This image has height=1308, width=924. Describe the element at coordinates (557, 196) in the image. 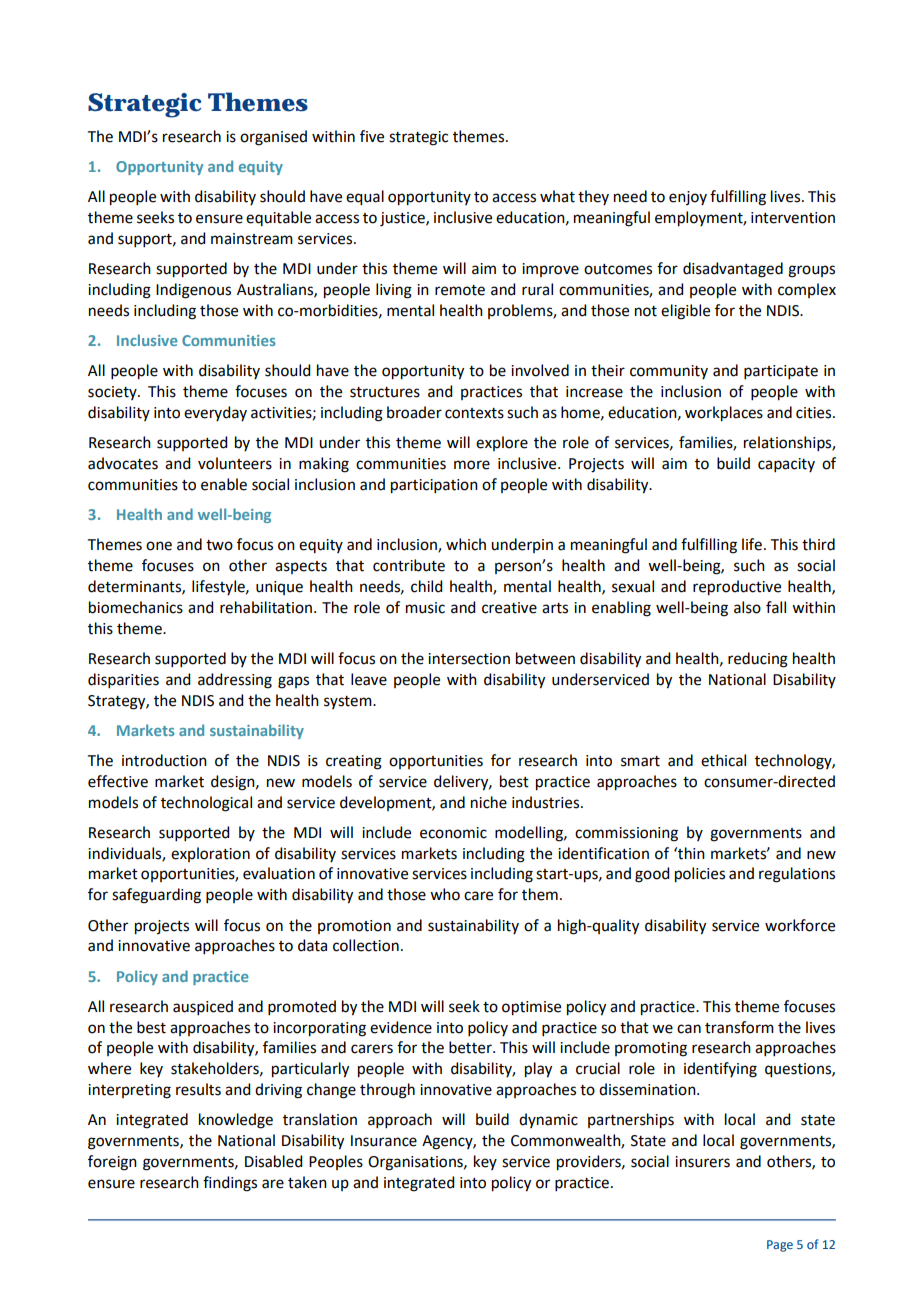

I see `what` at that location.
